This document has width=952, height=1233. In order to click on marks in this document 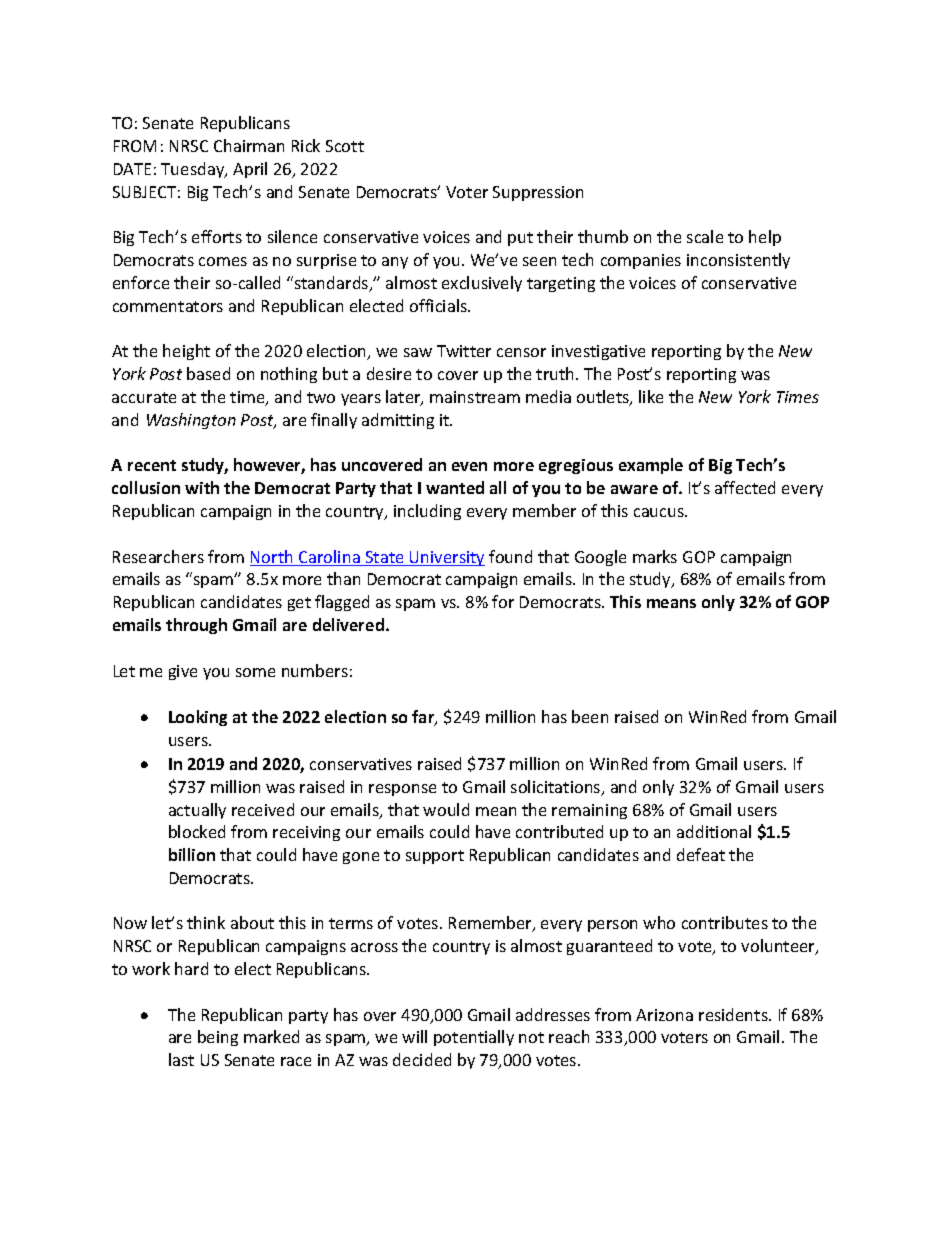, I will do `click(655, 556)`.
